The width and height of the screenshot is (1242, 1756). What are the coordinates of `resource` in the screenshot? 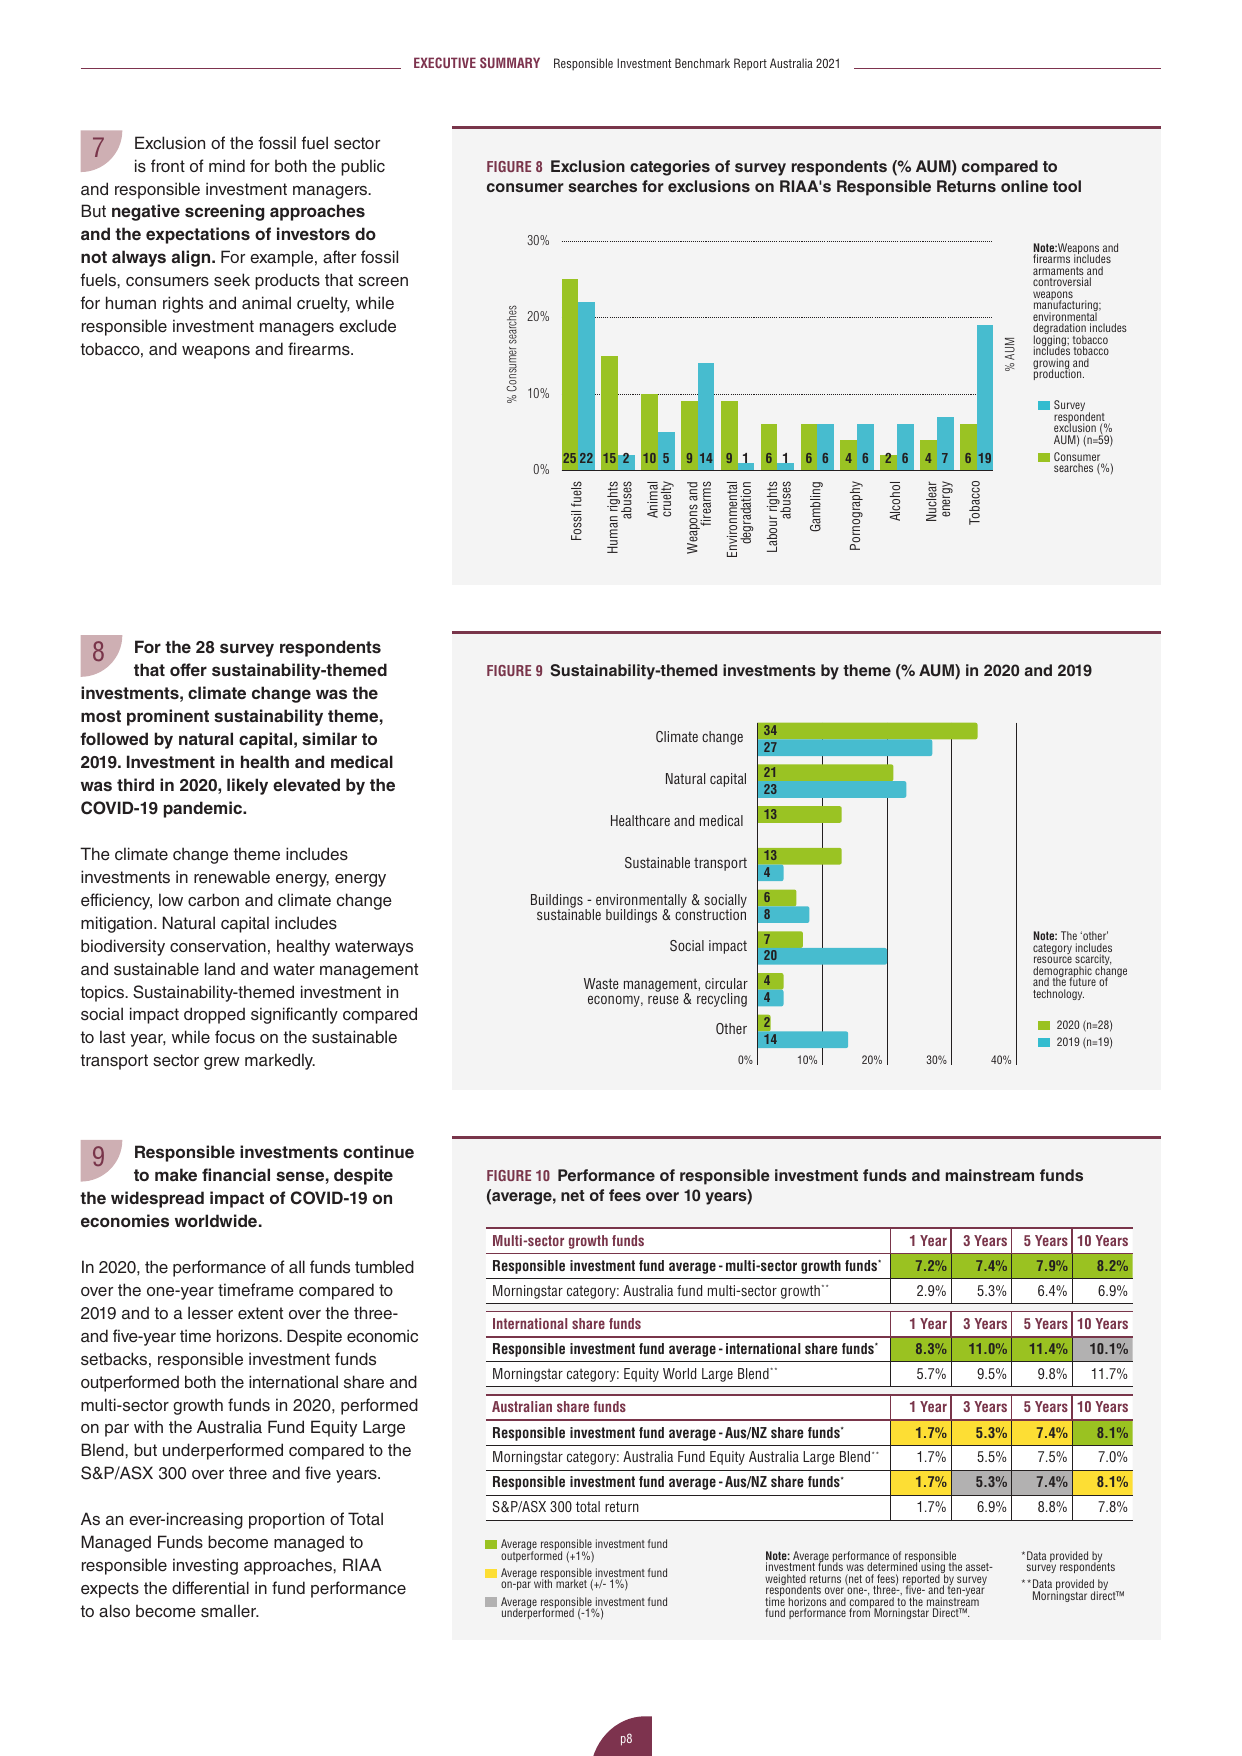 It's located at (1053, 959).
